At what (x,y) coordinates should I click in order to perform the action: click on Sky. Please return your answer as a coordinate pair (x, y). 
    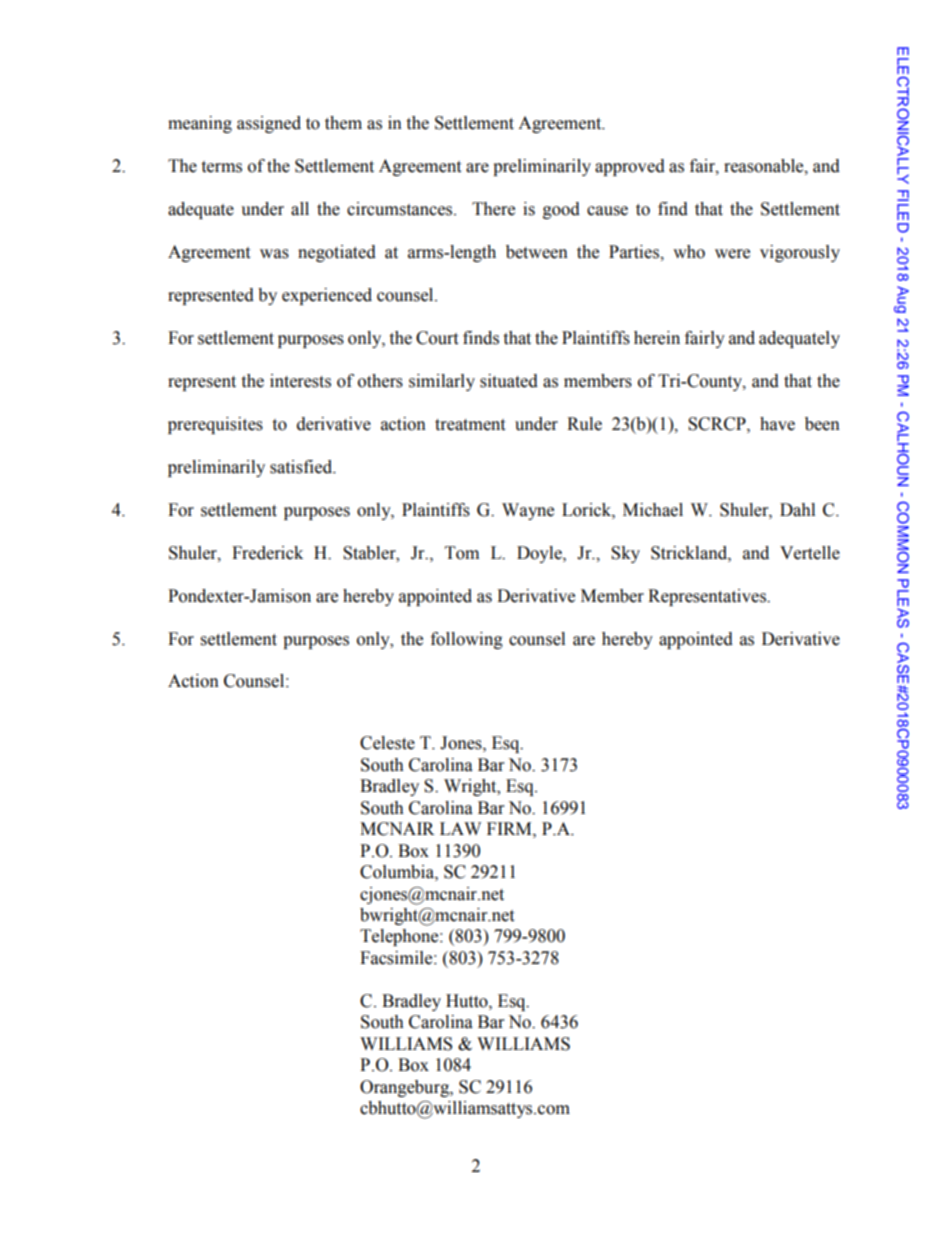
    Looking at the image, I should click on (625, 554).
